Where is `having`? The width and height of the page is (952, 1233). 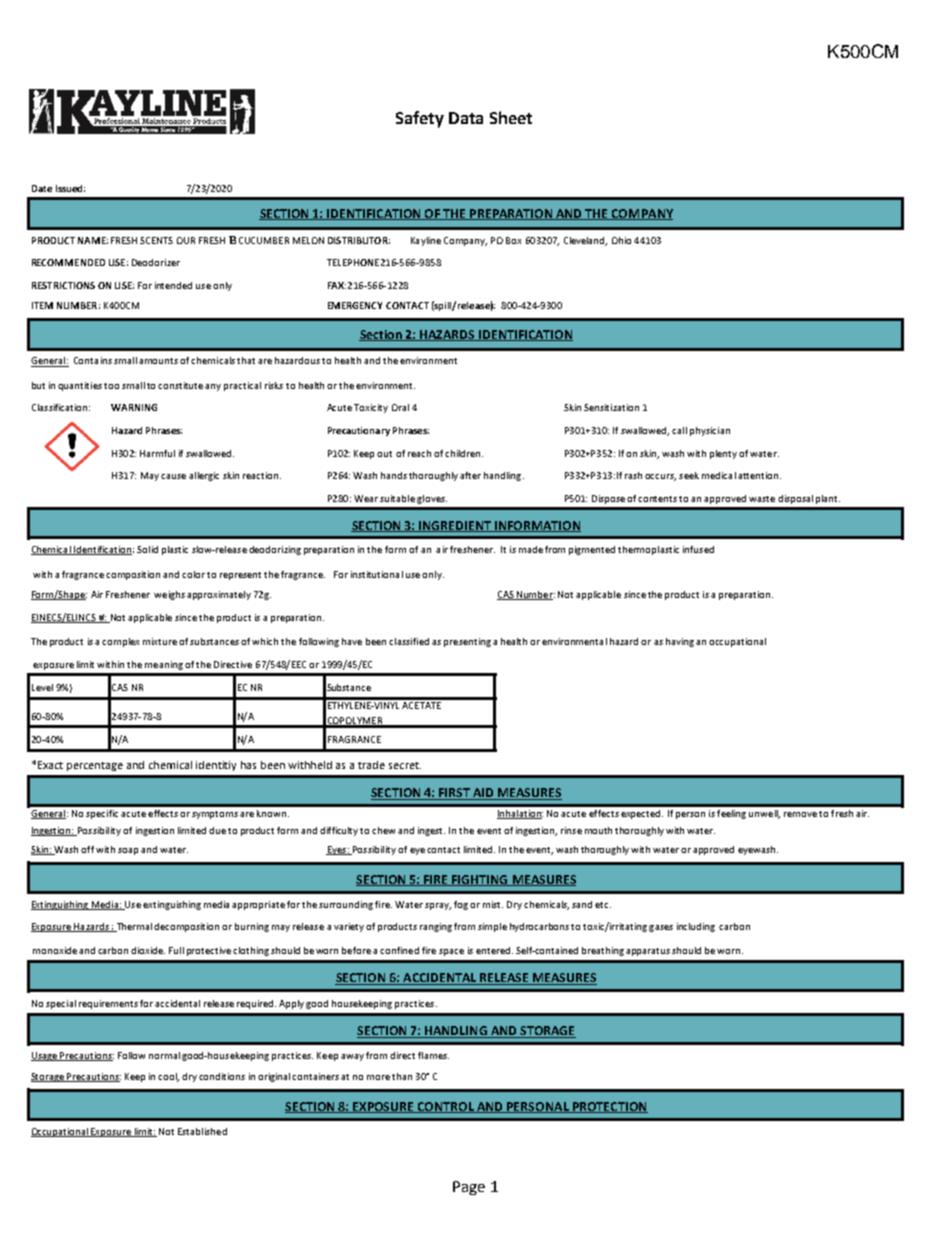
having is located at coordinates (680, 642).
